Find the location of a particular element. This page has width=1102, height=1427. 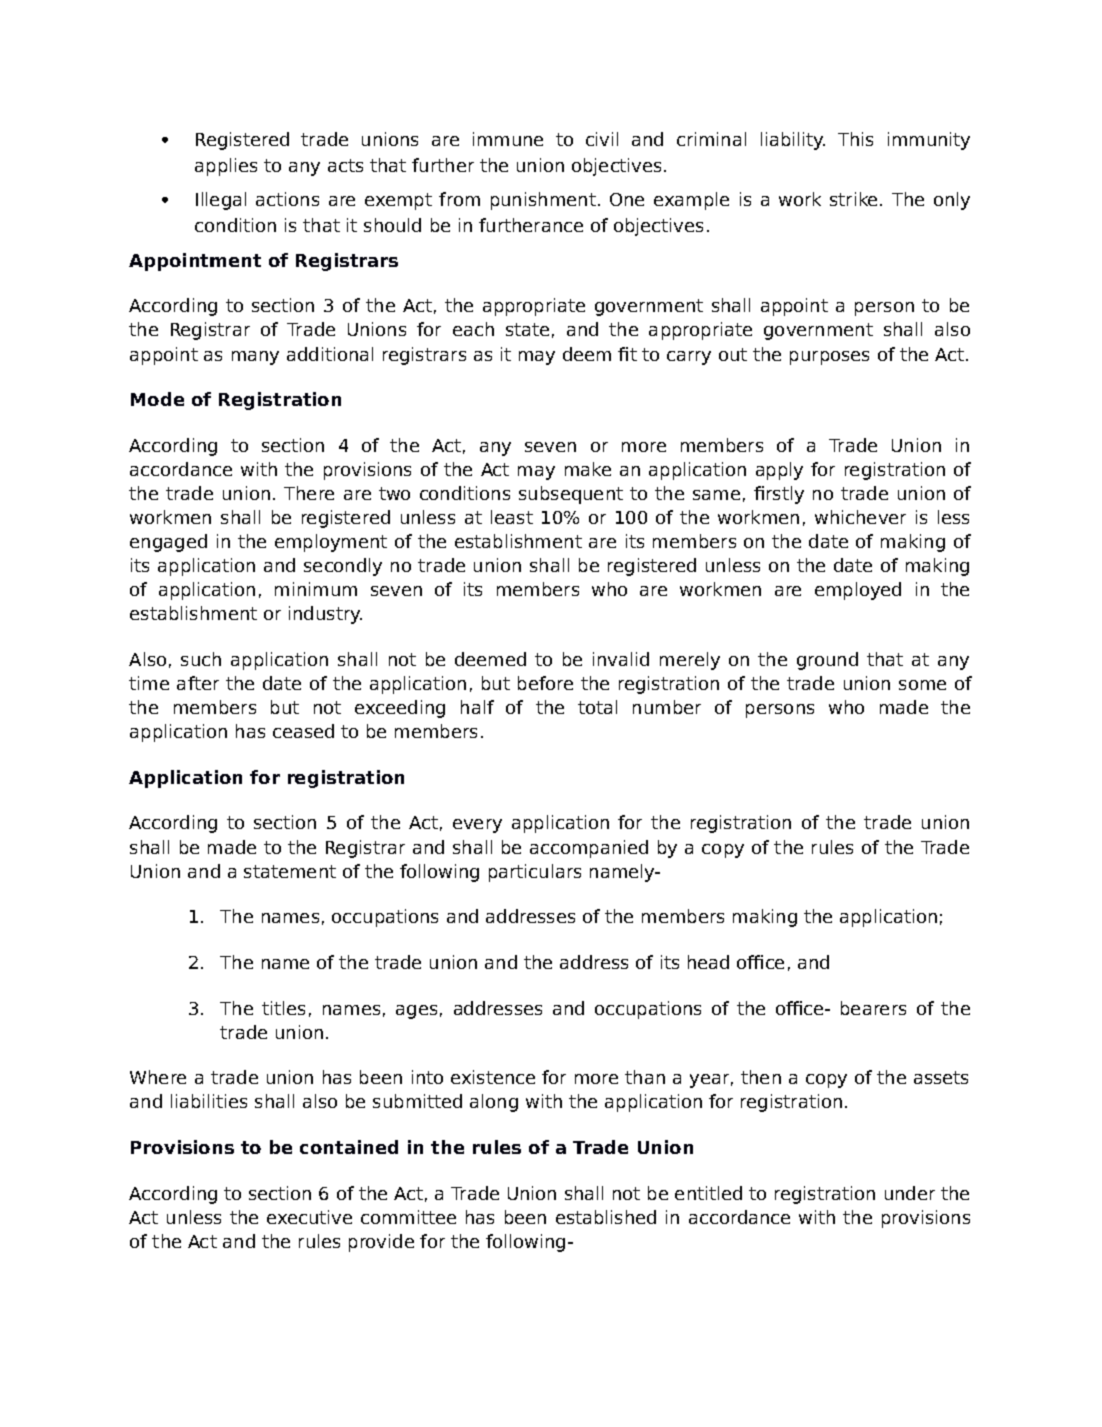

head is located at coordinates (708, 962).
